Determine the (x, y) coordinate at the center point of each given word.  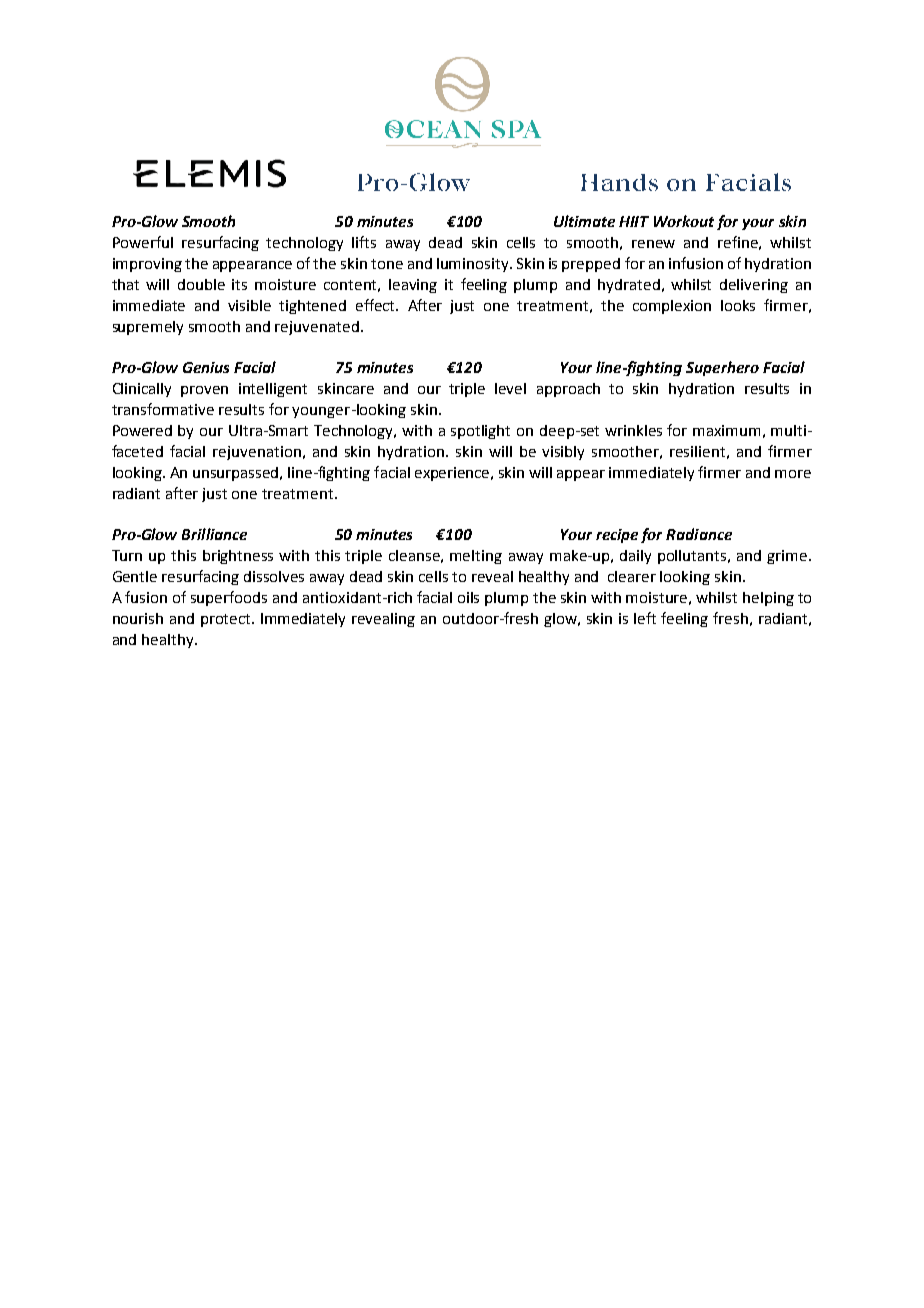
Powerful (143, 242)
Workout (684, 221)
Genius (206, 367)
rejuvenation (257, 453)
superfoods (229, 598)
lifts (364, 242)
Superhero (722, 368)
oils (468, 597)
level (510, 388)
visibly (563, 453)
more (793, 474)
